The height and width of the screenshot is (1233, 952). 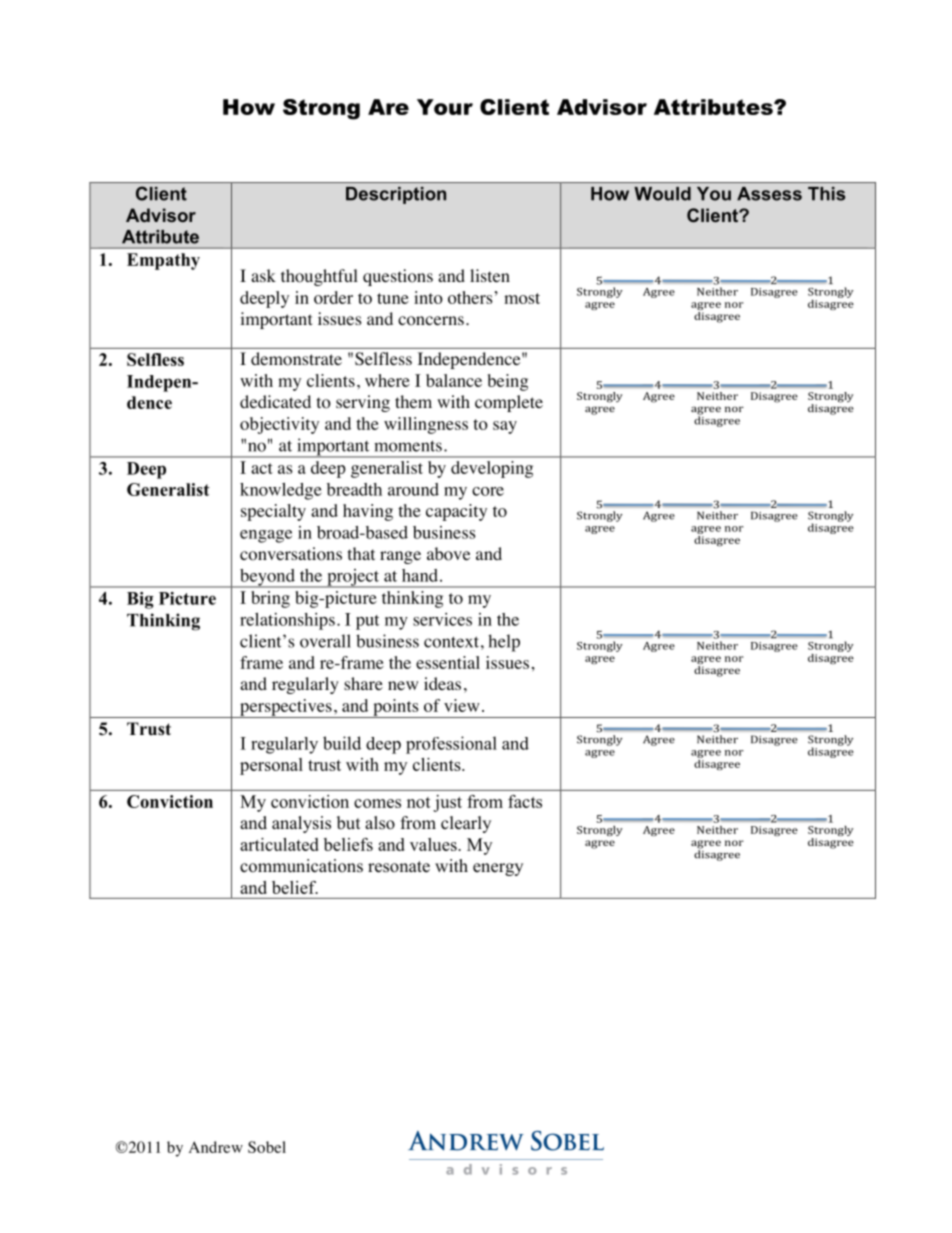 What do you see at coordinates (267, 1147) in the screenshot?
I see `Sobel` at bounding box center [267, 1147].
